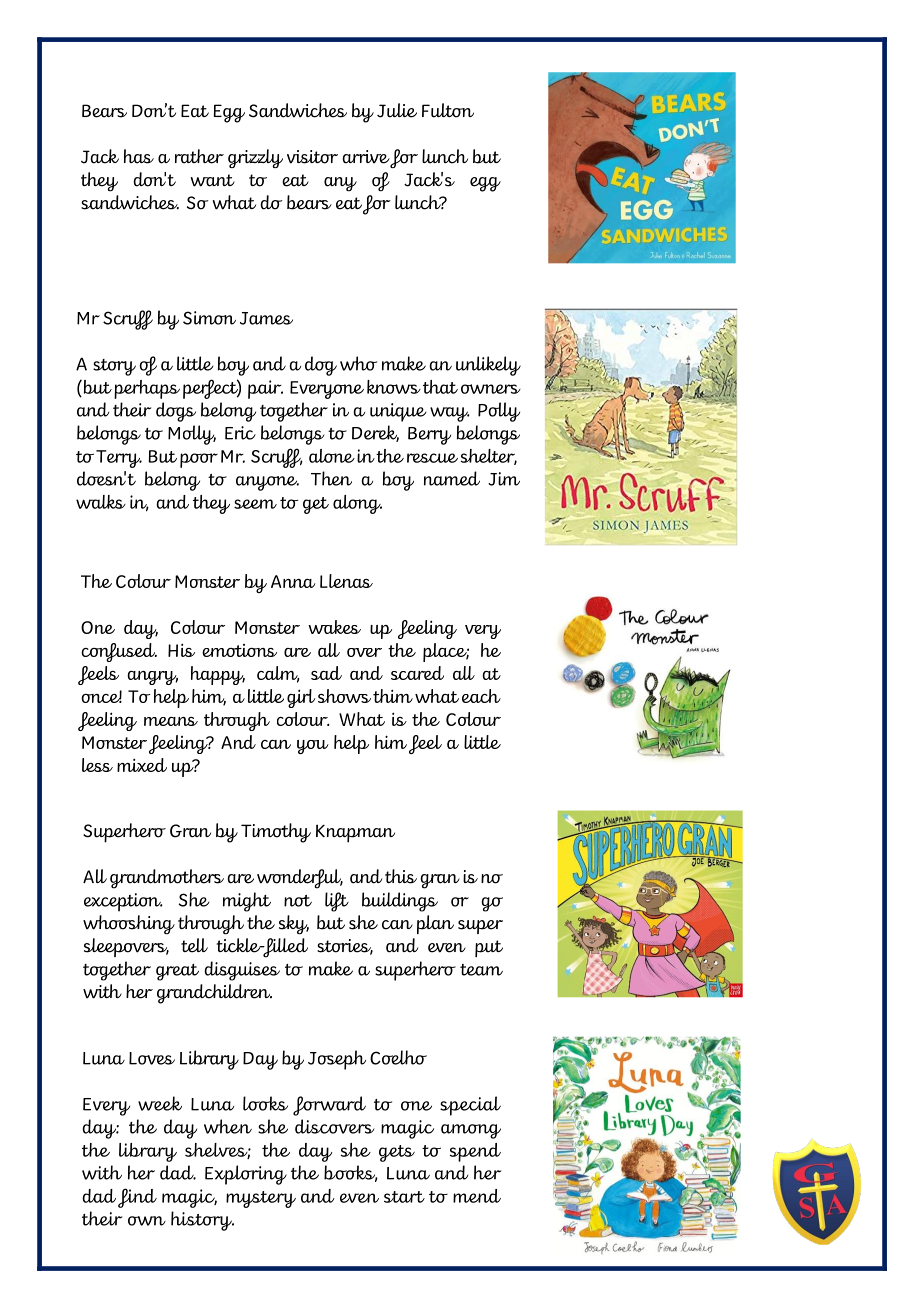 This screenshot has width=924, height=1308. What do you see at coordinates (261, 1199) in the screenshot?
I see `mystery` at bounding box center [261, 1199].
